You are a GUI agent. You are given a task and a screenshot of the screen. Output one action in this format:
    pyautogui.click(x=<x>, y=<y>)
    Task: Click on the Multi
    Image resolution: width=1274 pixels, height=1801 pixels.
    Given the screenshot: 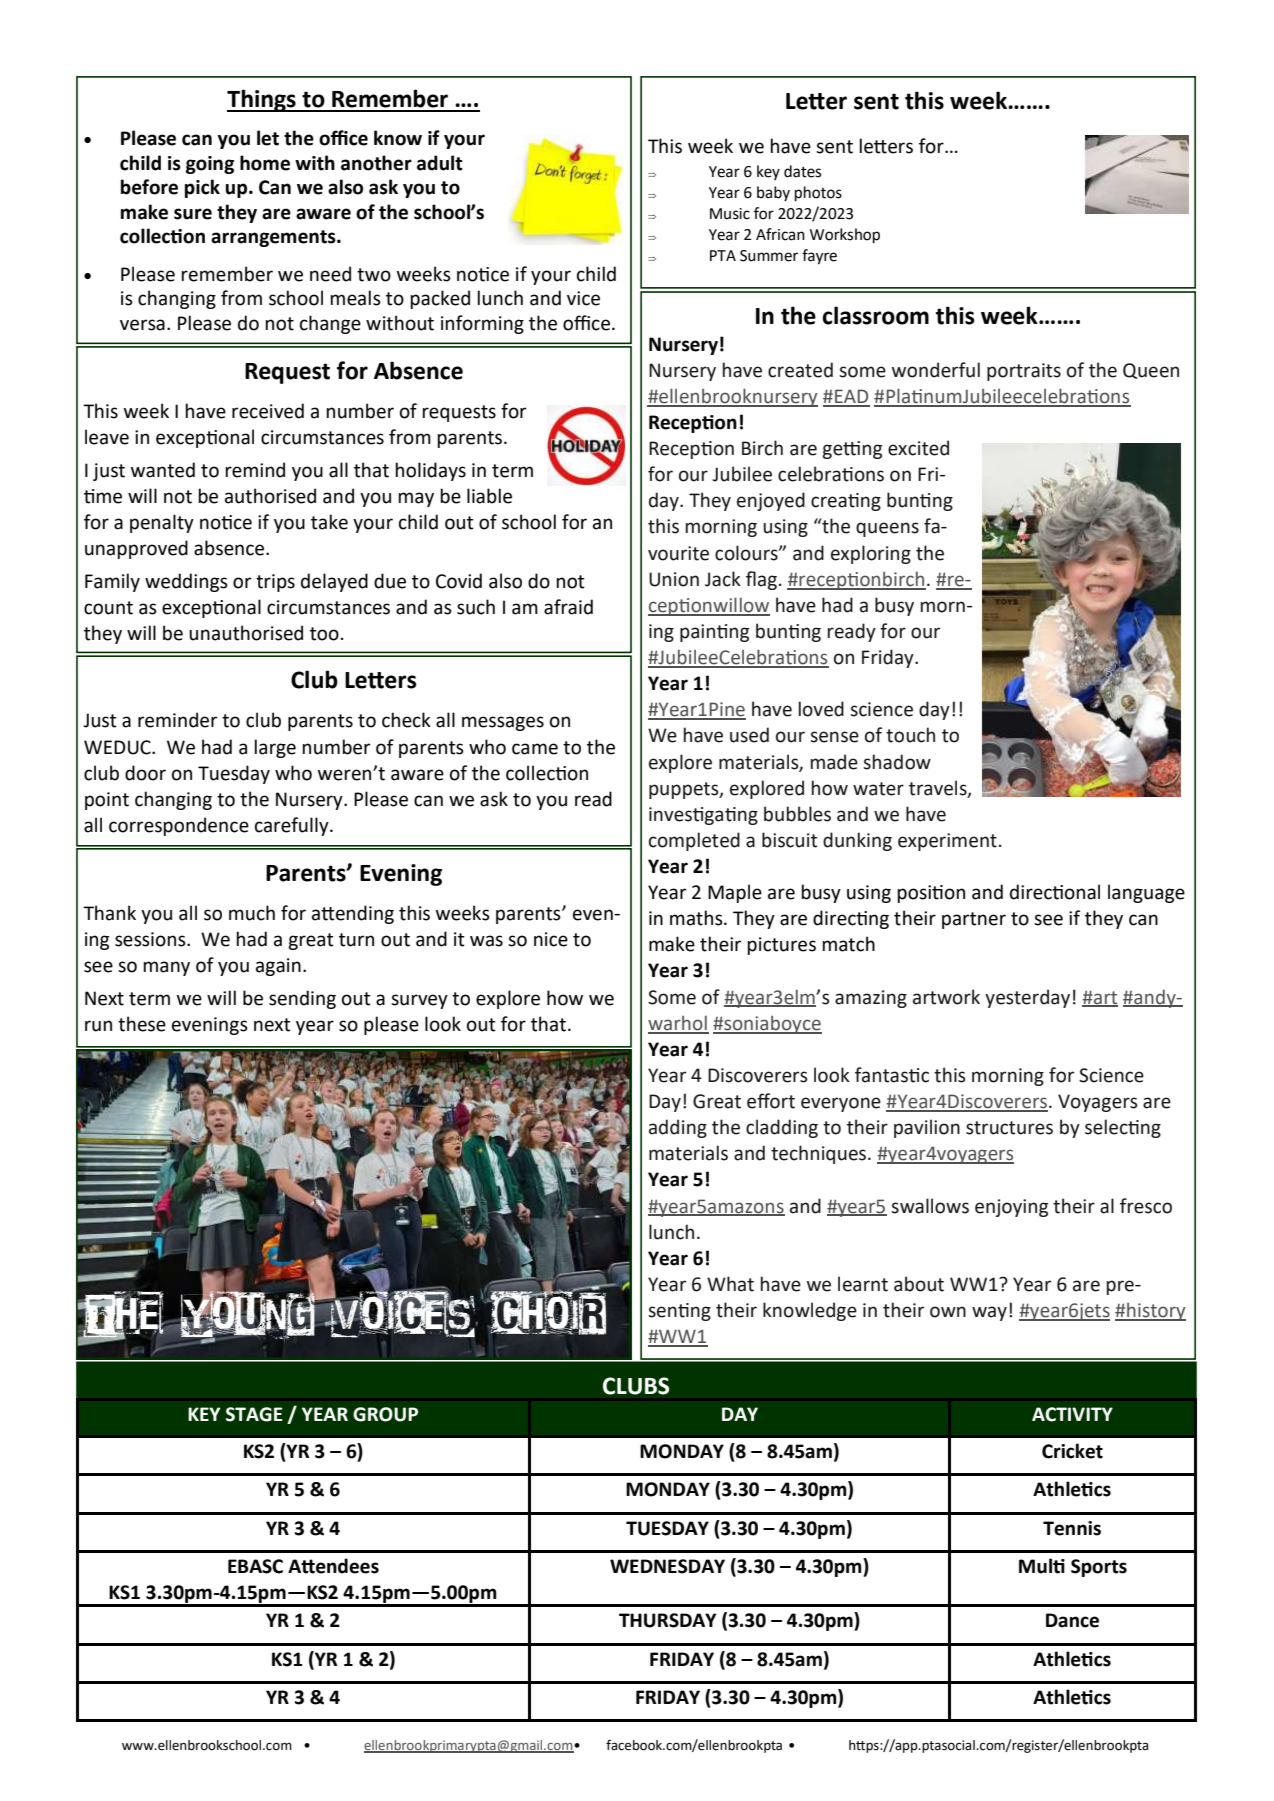 What is the action you would take?
    pyautogui.click(x=1042, y=1566)
